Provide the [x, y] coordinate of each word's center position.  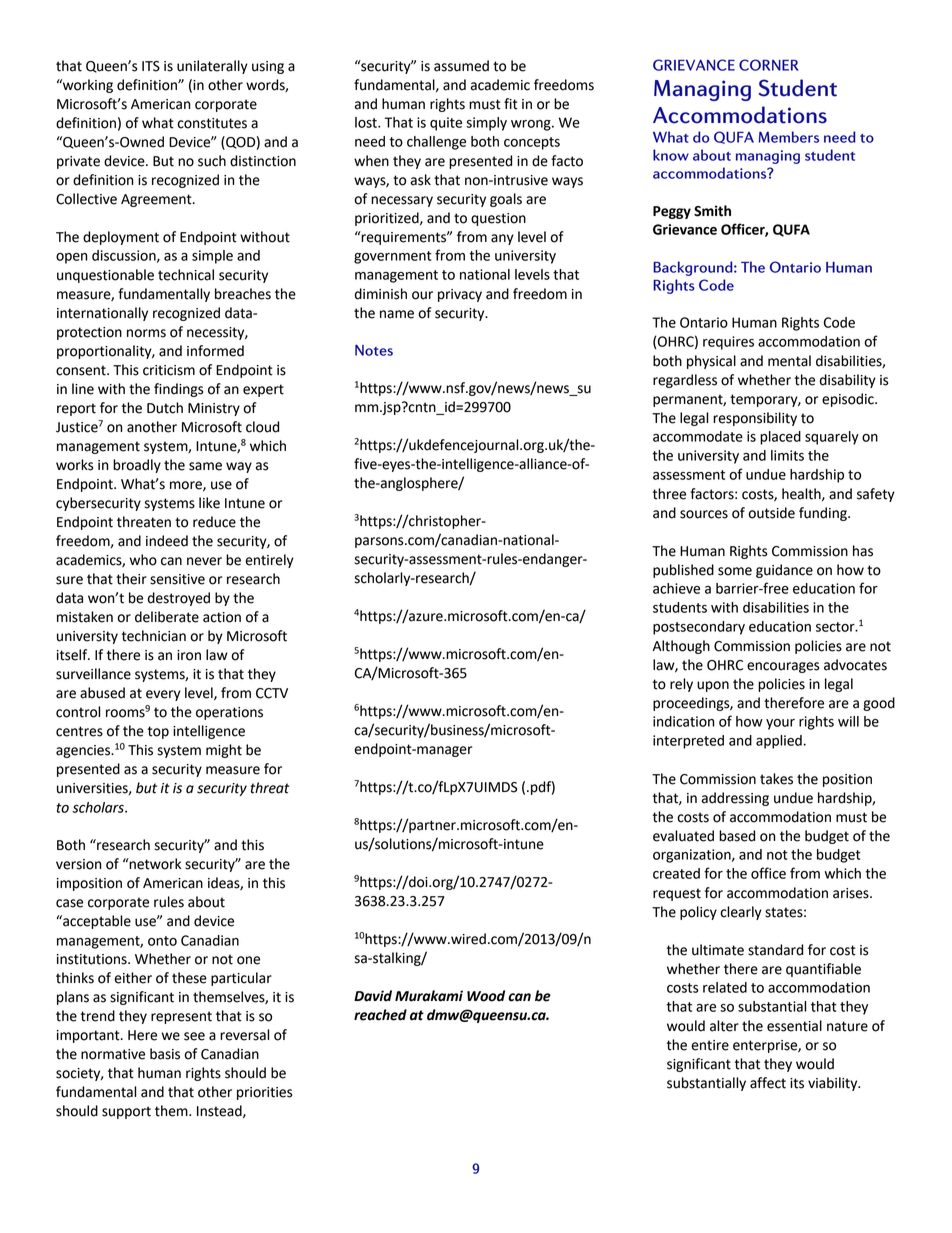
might [224, 751]
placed [780, 438]
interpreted [688, 742]
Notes [374, 350]
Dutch [165, 408]
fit [511, 104]
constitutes [212, 123]
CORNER [769, 65]
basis [165, 1054]
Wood [486, 996]
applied [780, 742]
